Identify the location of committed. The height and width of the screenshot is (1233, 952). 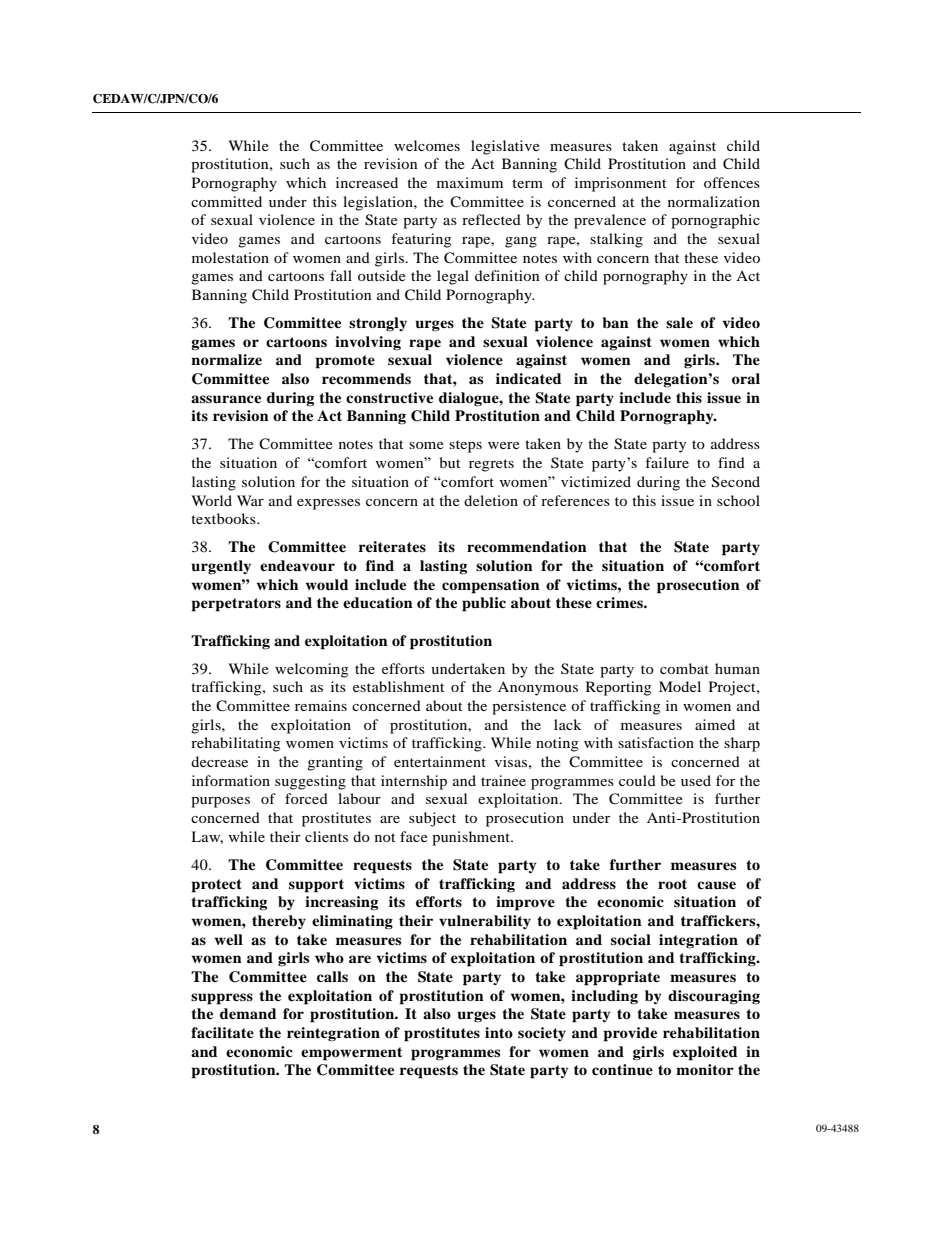
(226, 201).
